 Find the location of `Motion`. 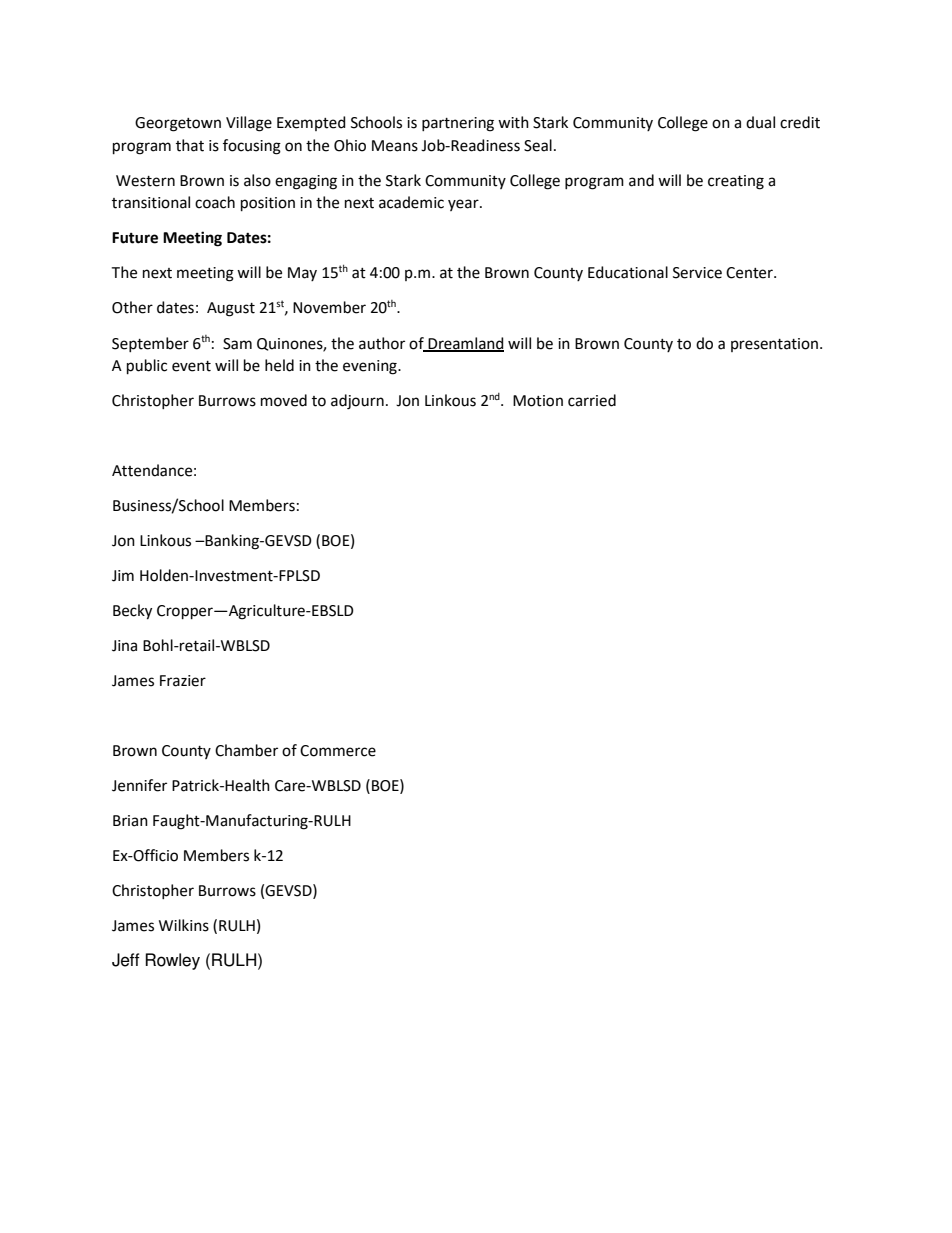

Motion is located at coordinates (538, 401).
